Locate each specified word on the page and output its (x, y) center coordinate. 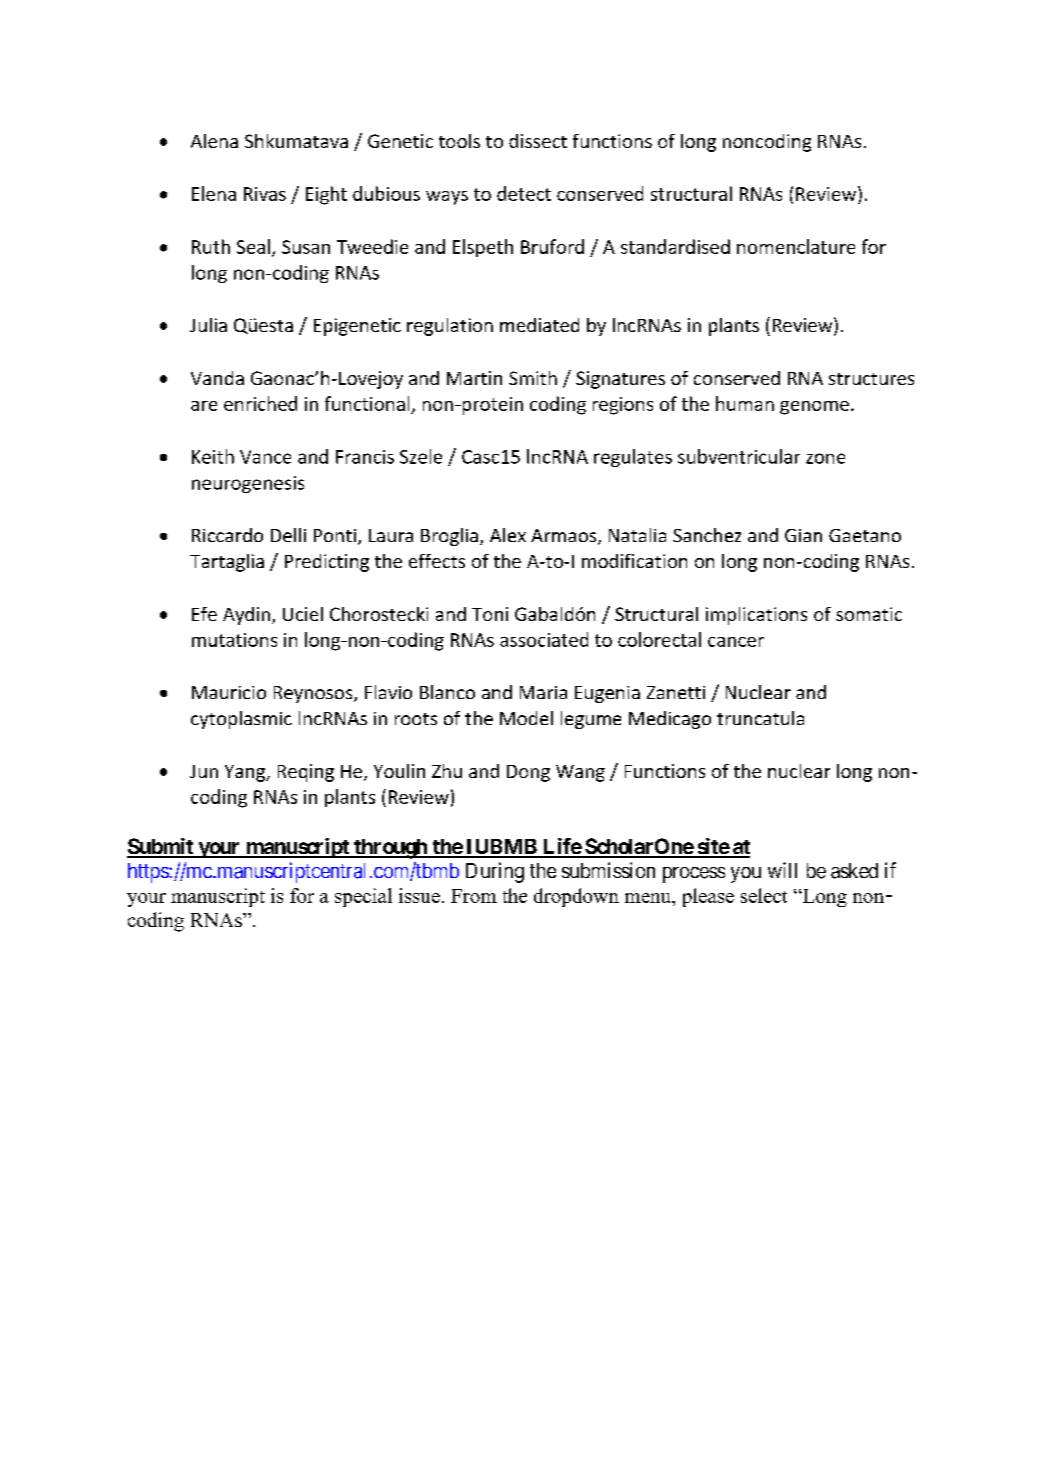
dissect (538, 141)
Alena (214, 141)
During (495, 872)
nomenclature (796, 246)
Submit (161, 847)
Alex (508, 535)
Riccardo (227, 535)
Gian (803, 535)
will (782, 870)
